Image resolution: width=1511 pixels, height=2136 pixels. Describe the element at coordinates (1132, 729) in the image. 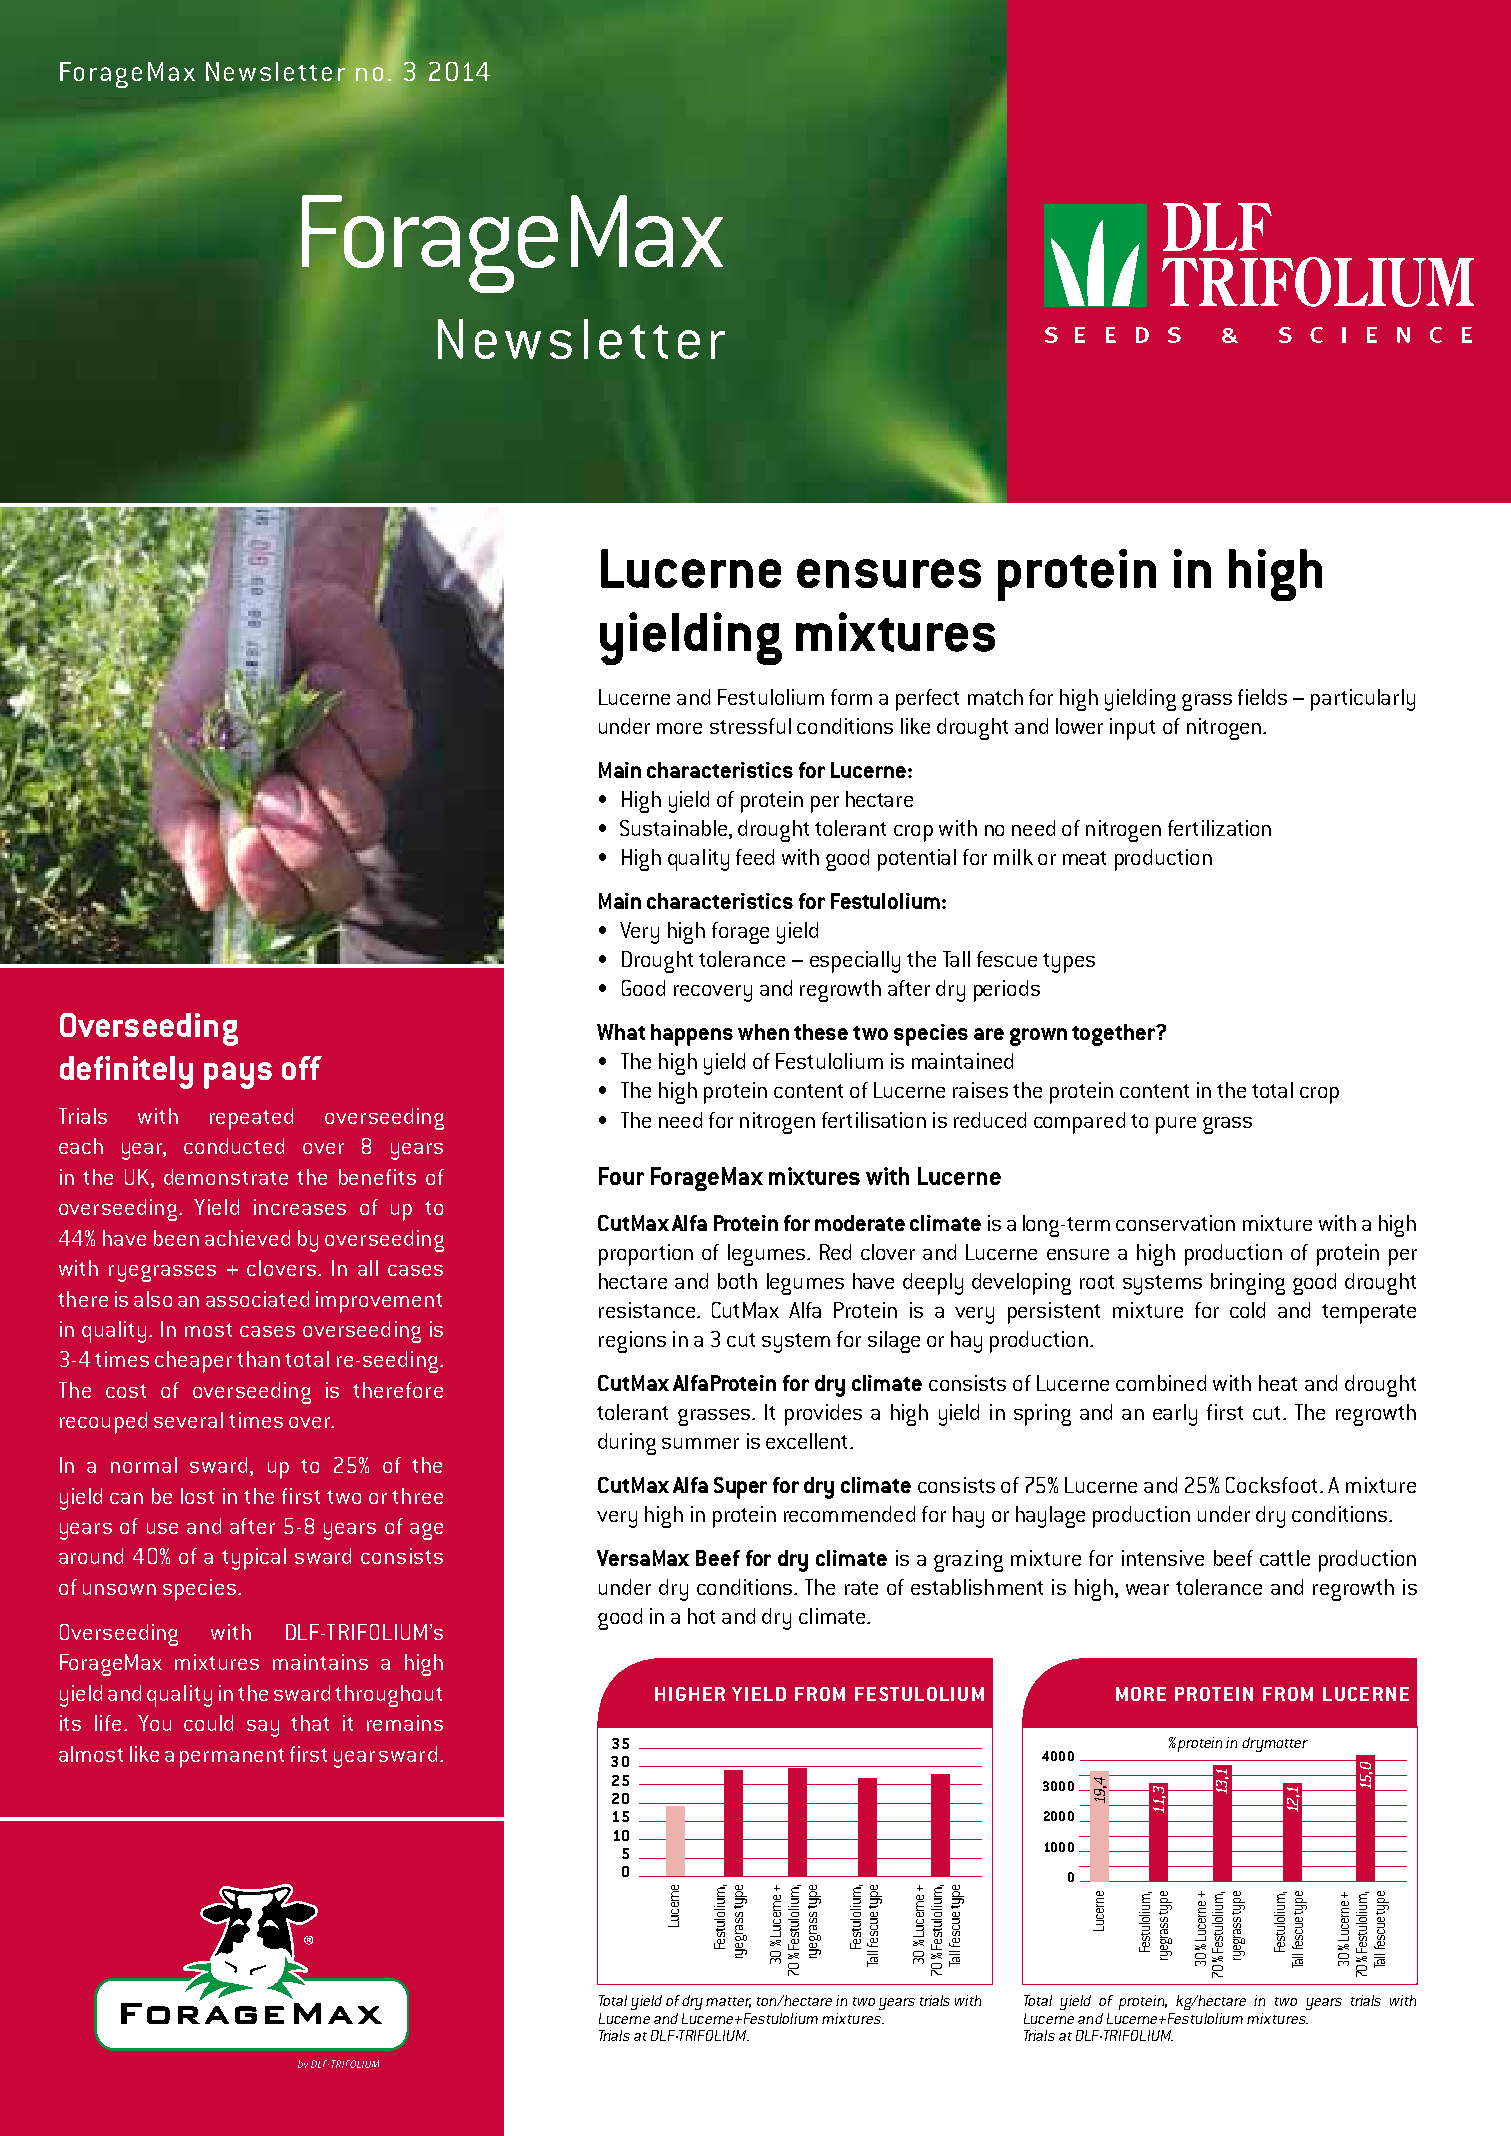

I see `input` at that location.
